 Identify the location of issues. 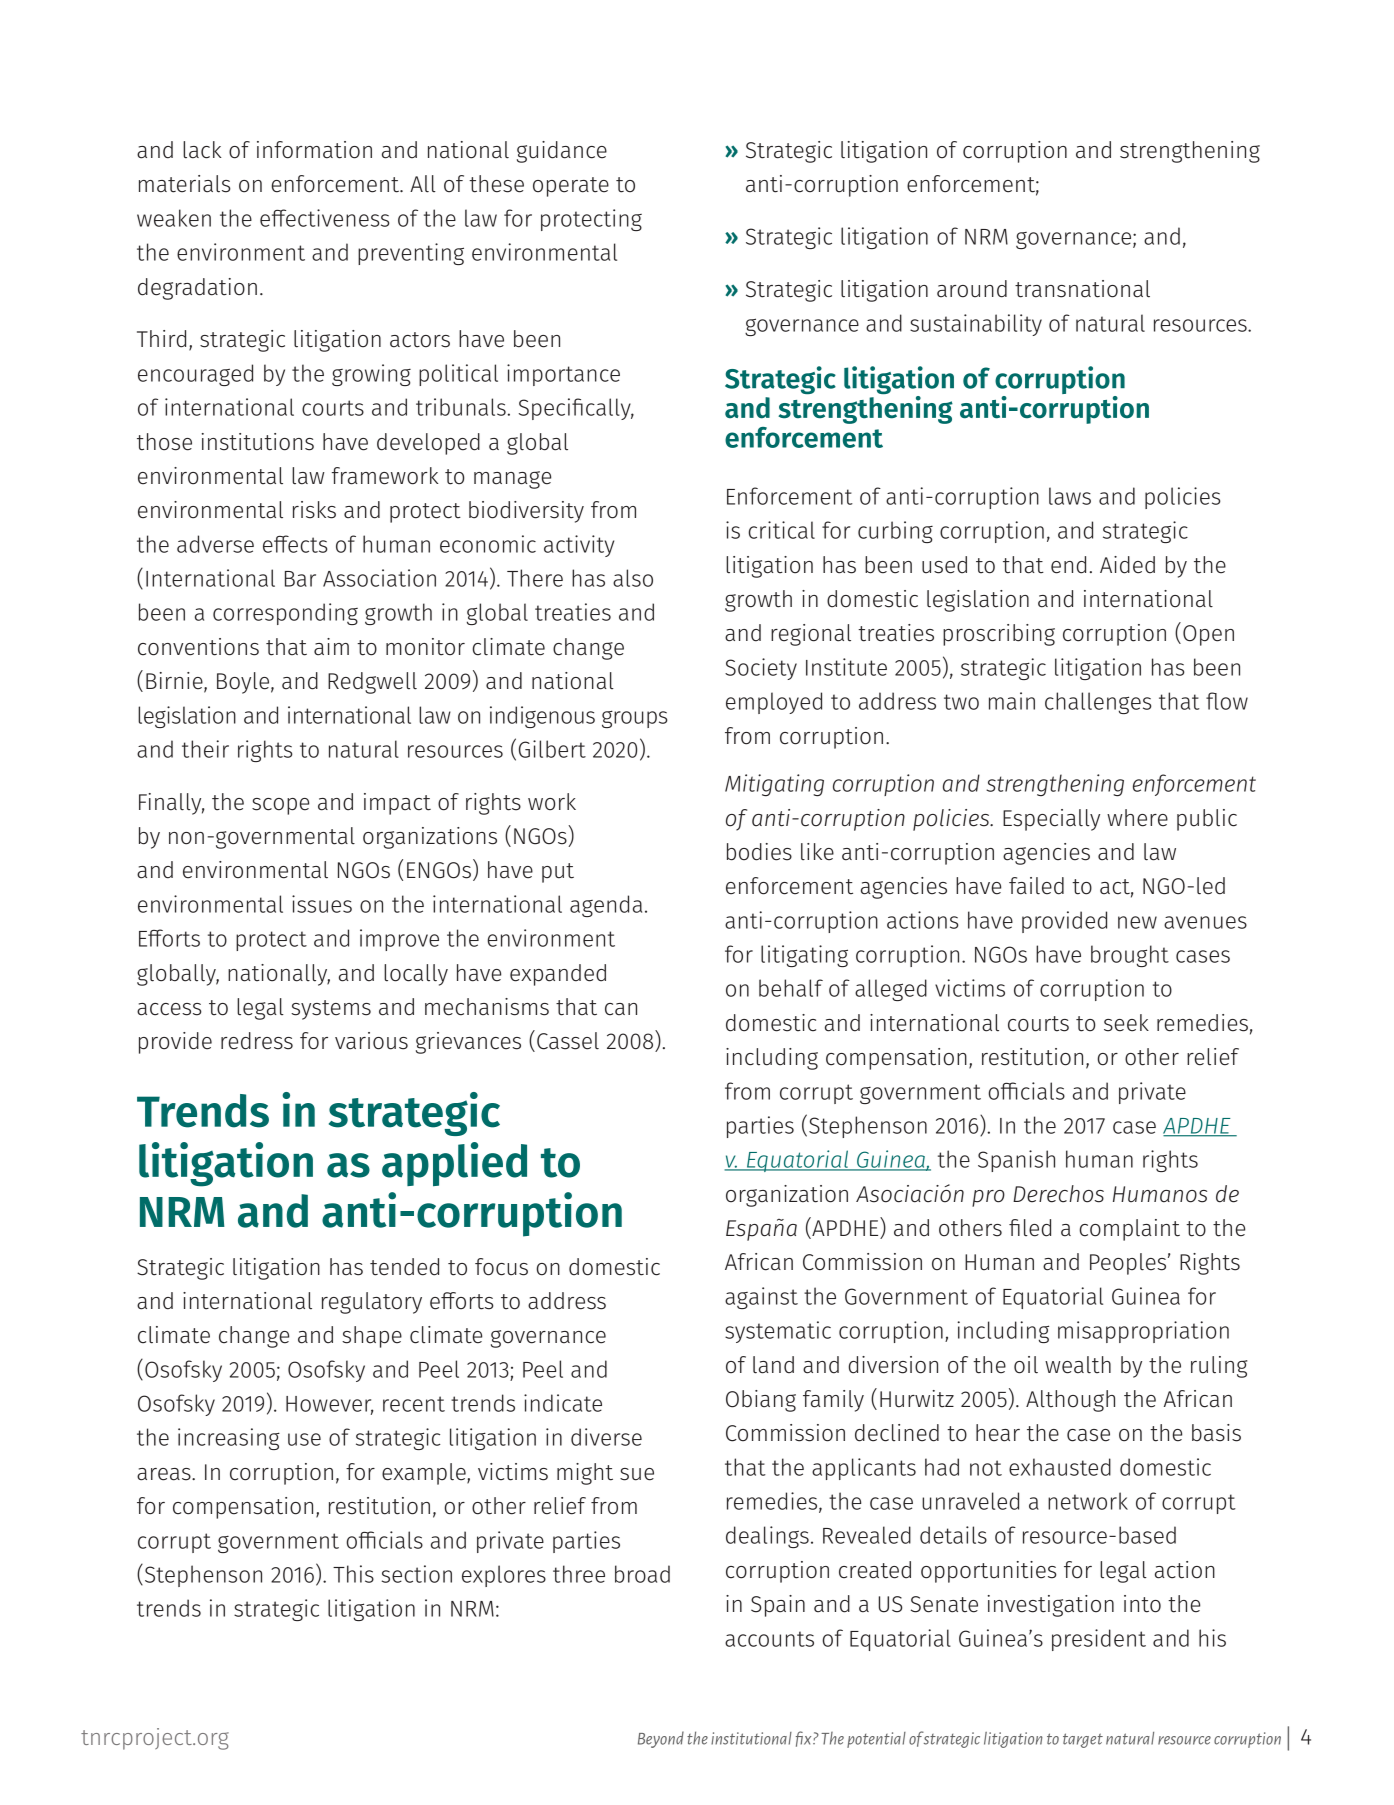
(322, 904).
